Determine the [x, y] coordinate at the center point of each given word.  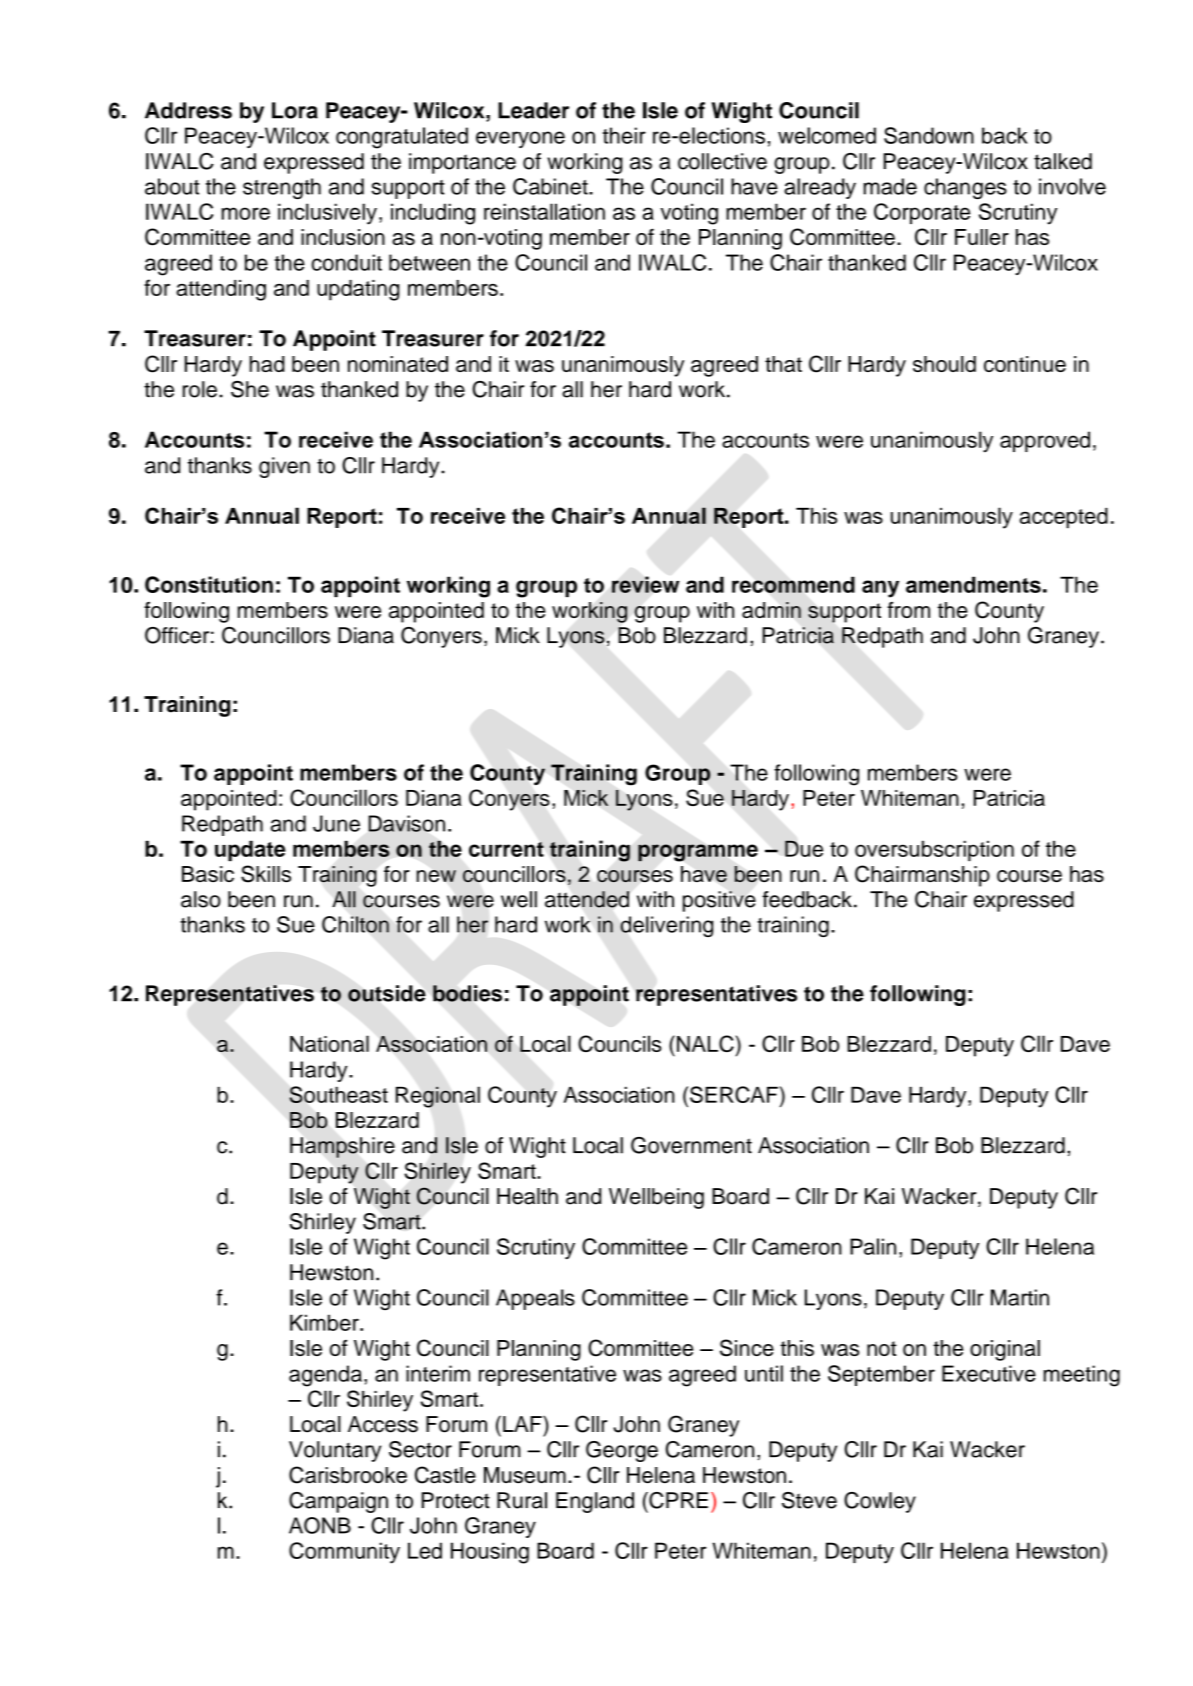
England [595, 1502]
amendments [973, 584]
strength [282, 188]
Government [691, 1145]
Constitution [209, 584]
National [329, 1043]
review [646, 584]
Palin [873, 1246]
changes [965, 188]
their [624, 135]
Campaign [338, 1502]
